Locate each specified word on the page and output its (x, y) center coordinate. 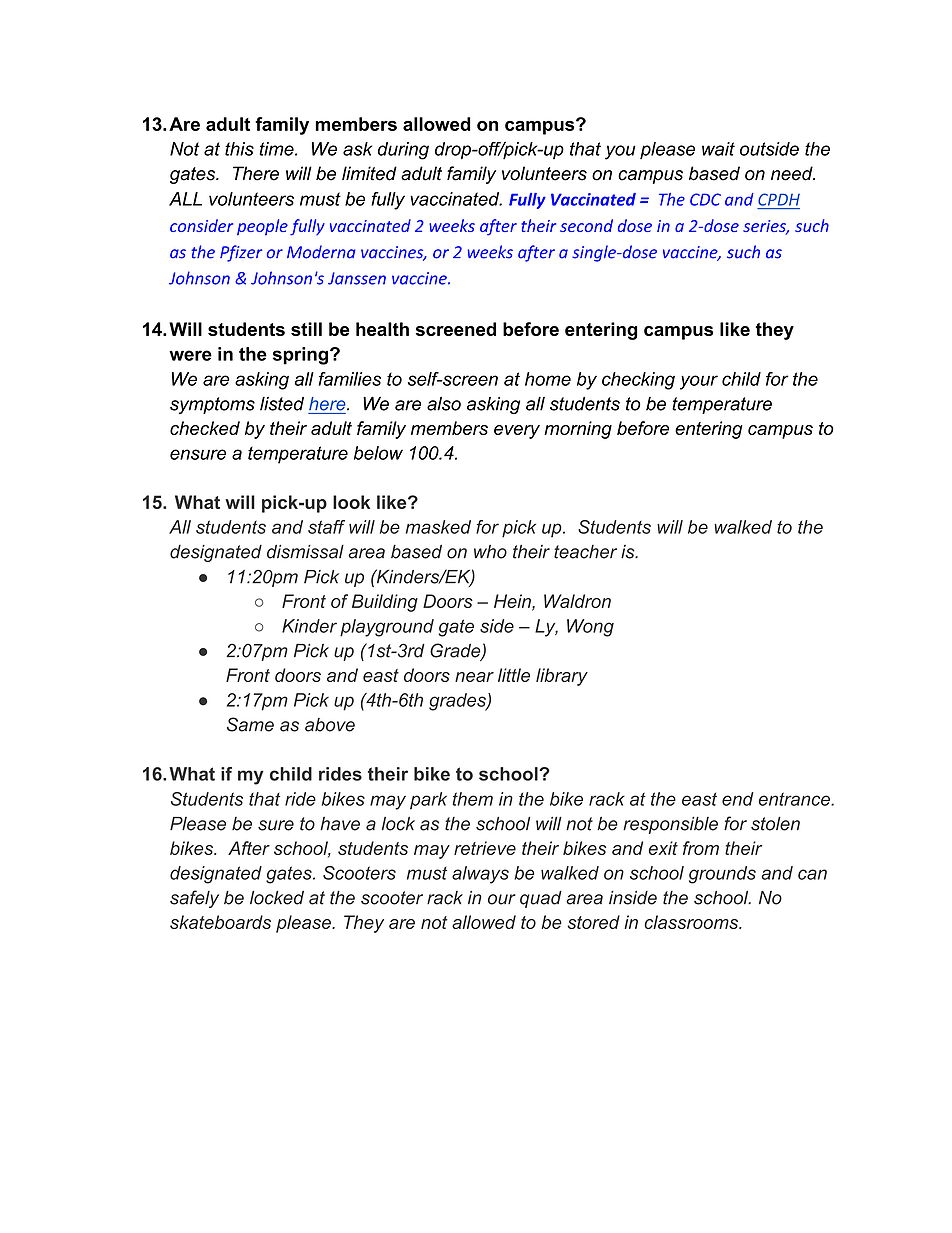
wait (718, 149)
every (517, 432)
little (514, 675)
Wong (590, 628)
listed (282, 404)
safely (194, 899)
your (699, 382)
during (403, 151)
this (239, 149)
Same (250, 724)
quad (541, 899)
